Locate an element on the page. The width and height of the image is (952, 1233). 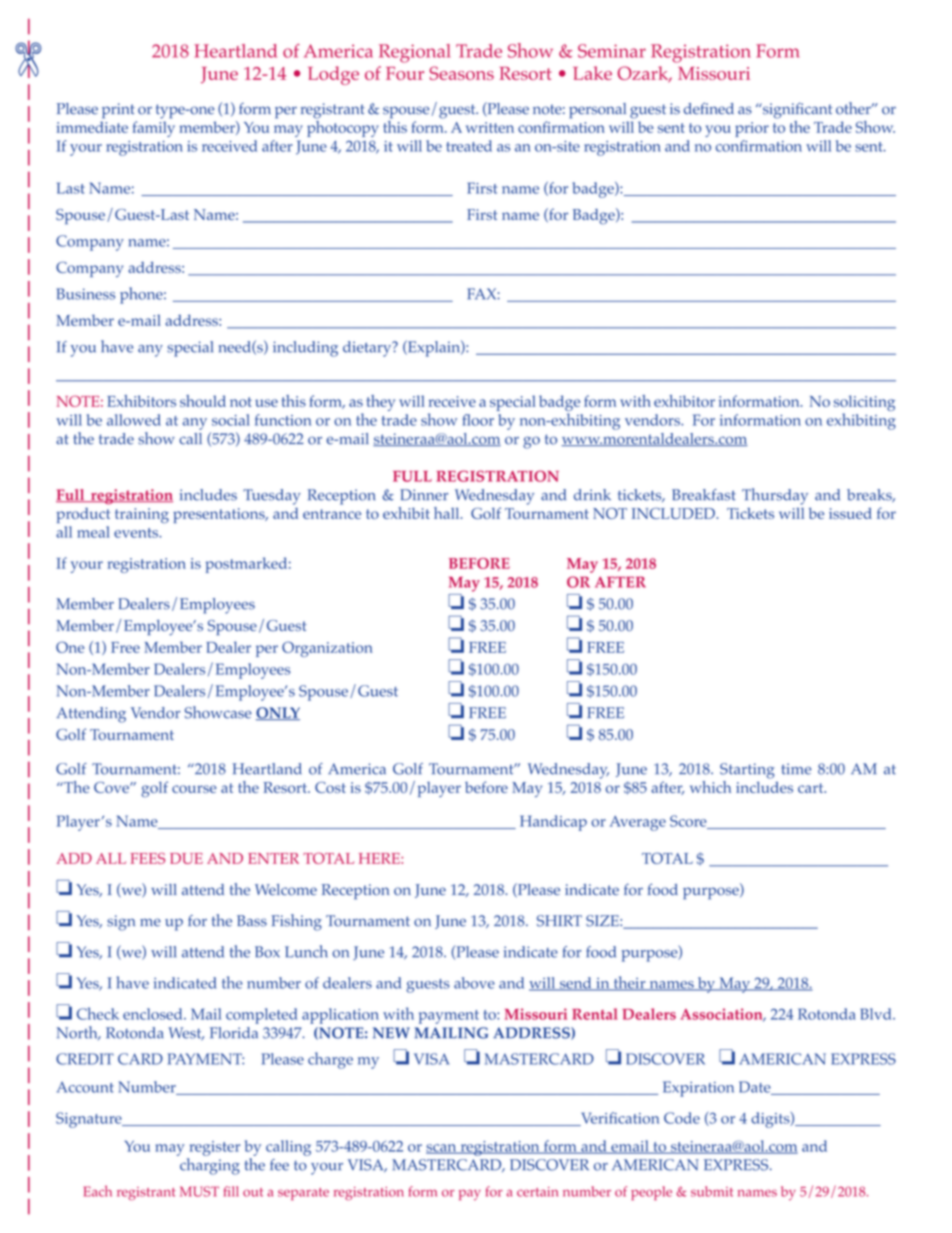
Thursday is located at coordinates (775, 496).
